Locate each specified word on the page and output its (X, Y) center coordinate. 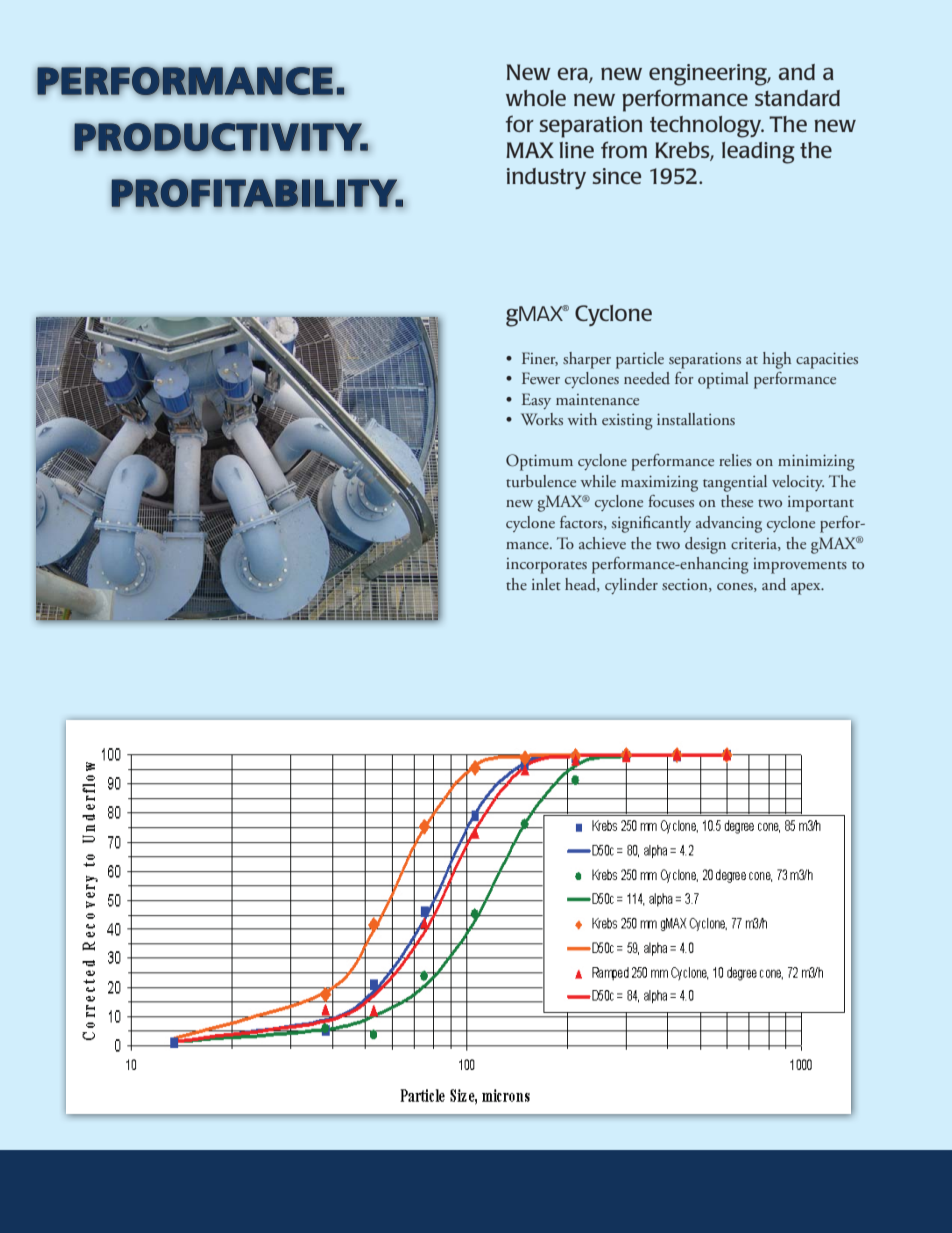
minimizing (816, 462)
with (582, 419)
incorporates (546, 566)
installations (696, 419)
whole (536, 98)
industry (546, 178)
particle (640, 360)
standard (797, 98)
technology (707, 127)
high (777, 360)
